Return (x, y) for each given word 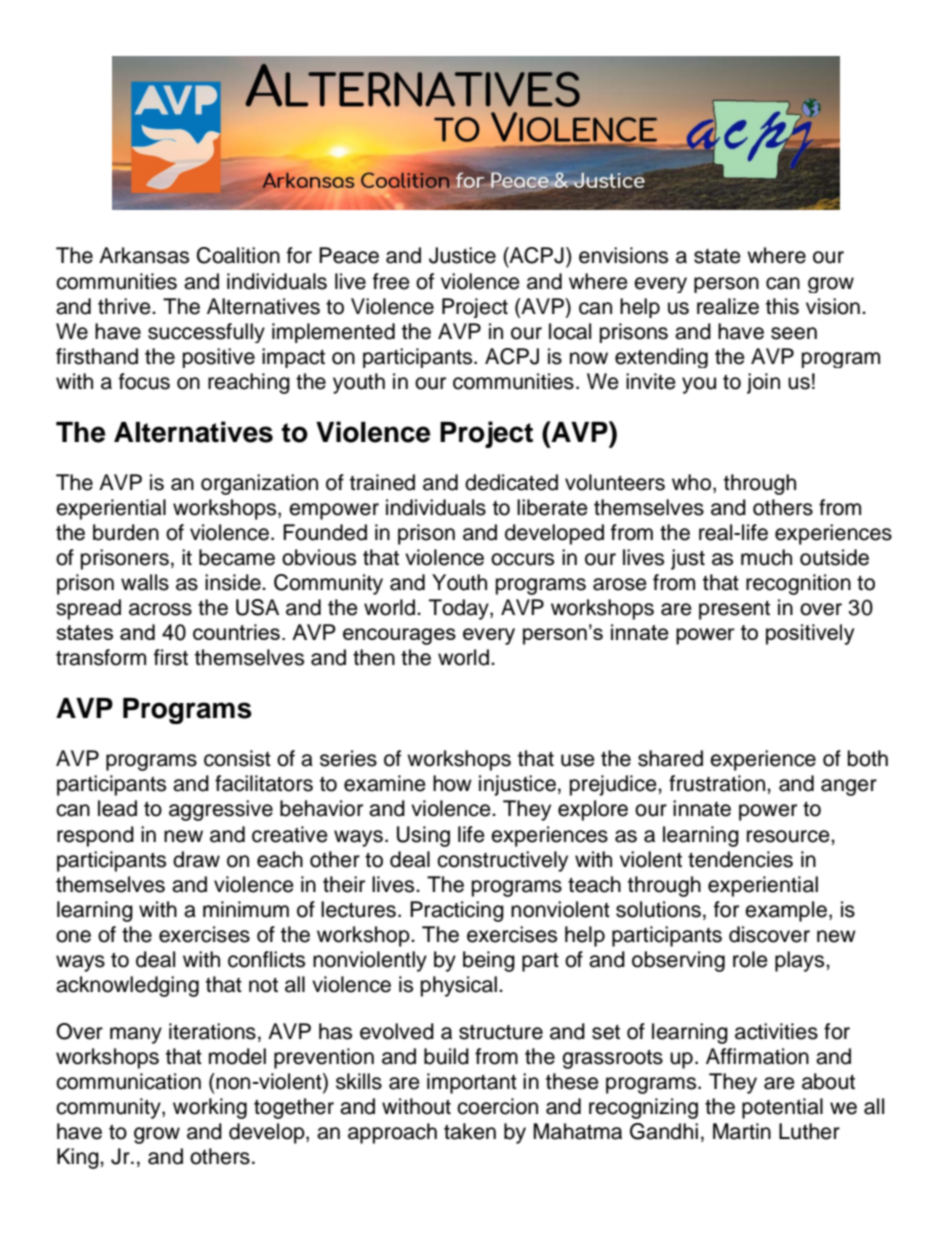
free (391, 281)
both (868, 758)
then (374, 657)
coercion (497, 1106)
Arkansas (144, 255)
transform (101, 657)
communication (128, 1081)
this (782, 306)
